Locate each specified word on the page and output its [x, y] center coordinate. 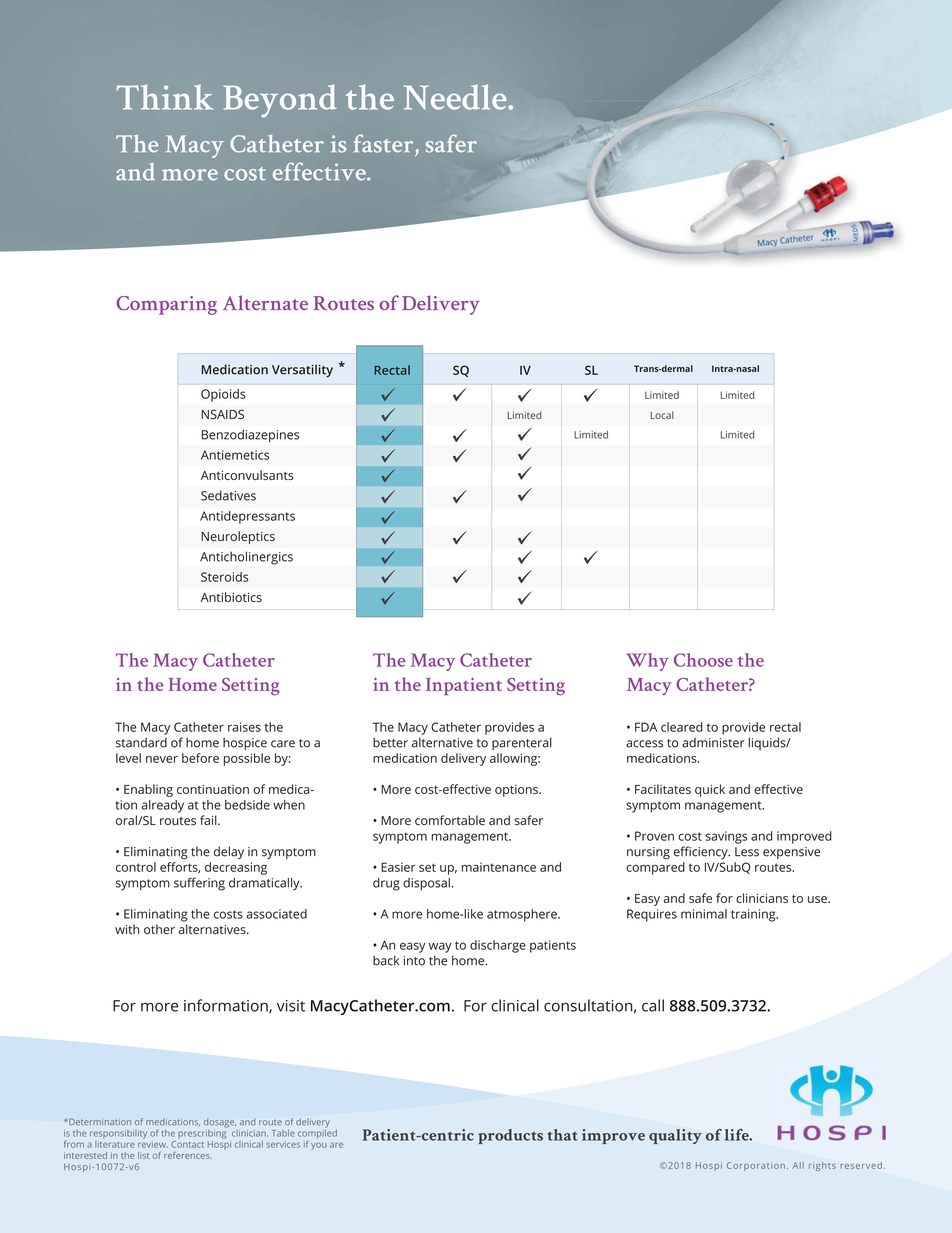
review [153, 1143]
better [390, 743]
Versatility [302, 371]
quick [710, 790]
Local [662, 415]
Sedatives [228, 495]
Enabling [148, 790]
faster [383, 143]
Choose [703, 660]
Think [165, 97]
